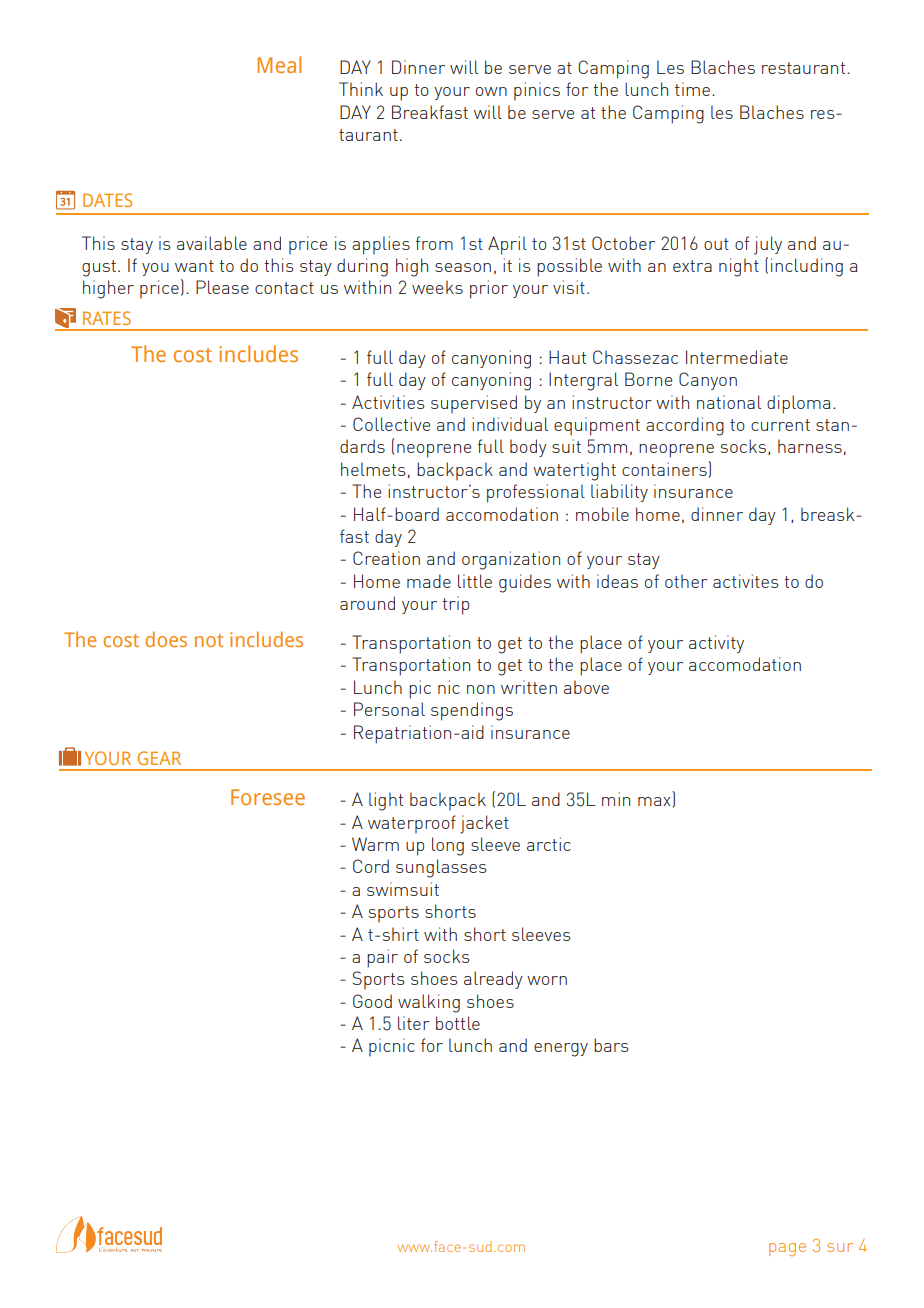 The height and width of the page is (1308, 924). Describe the element at coordinates (611, 1045) in the page. I see `bars` at that location.
